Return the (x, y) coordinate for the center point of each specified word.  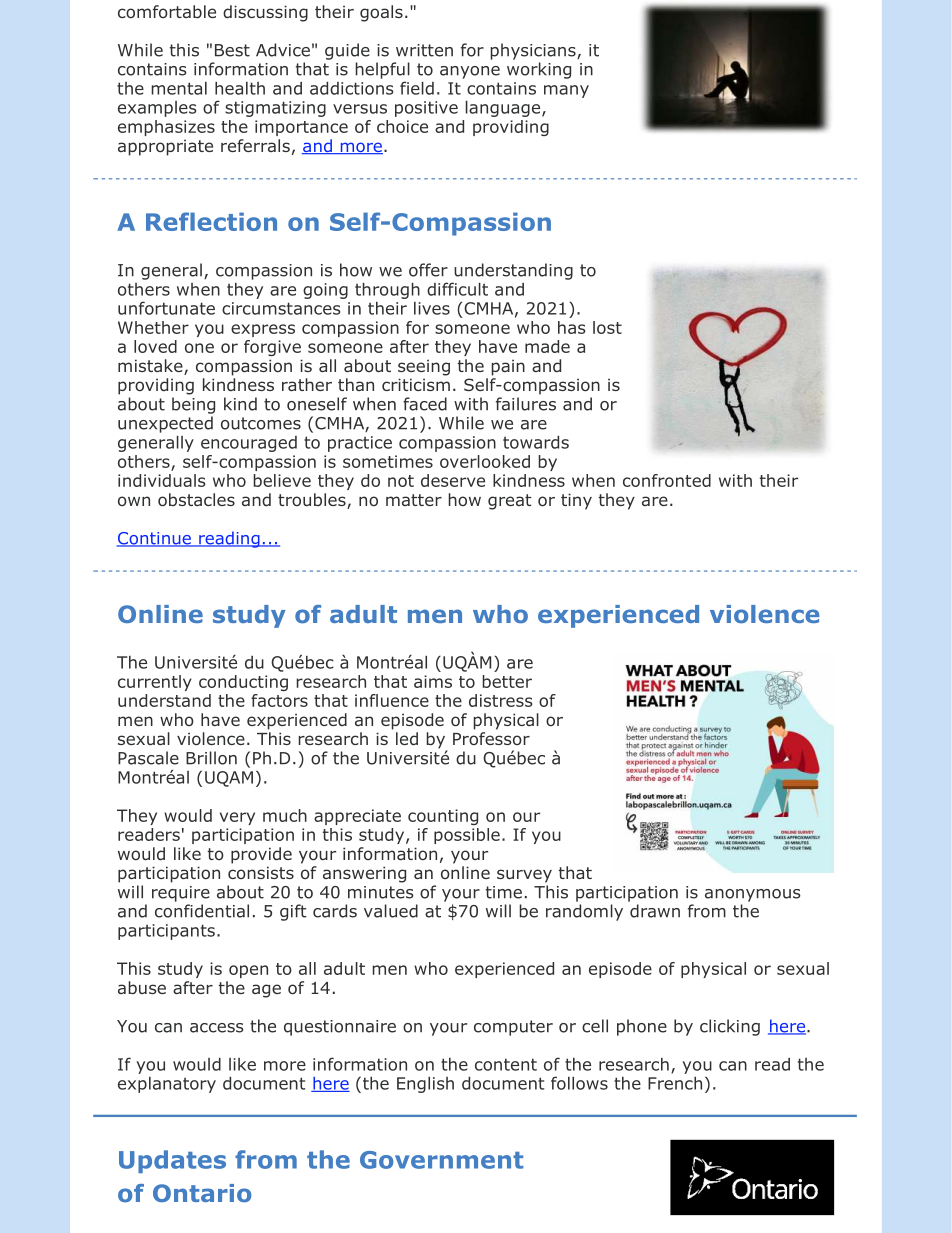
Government (441, 1160)
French (675, 1083)
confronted (667, 480)
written (424, 50)
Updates (172, 1161)
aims (433, 681)
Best (232, 50)
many (566, 91)
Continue (155, 539)
